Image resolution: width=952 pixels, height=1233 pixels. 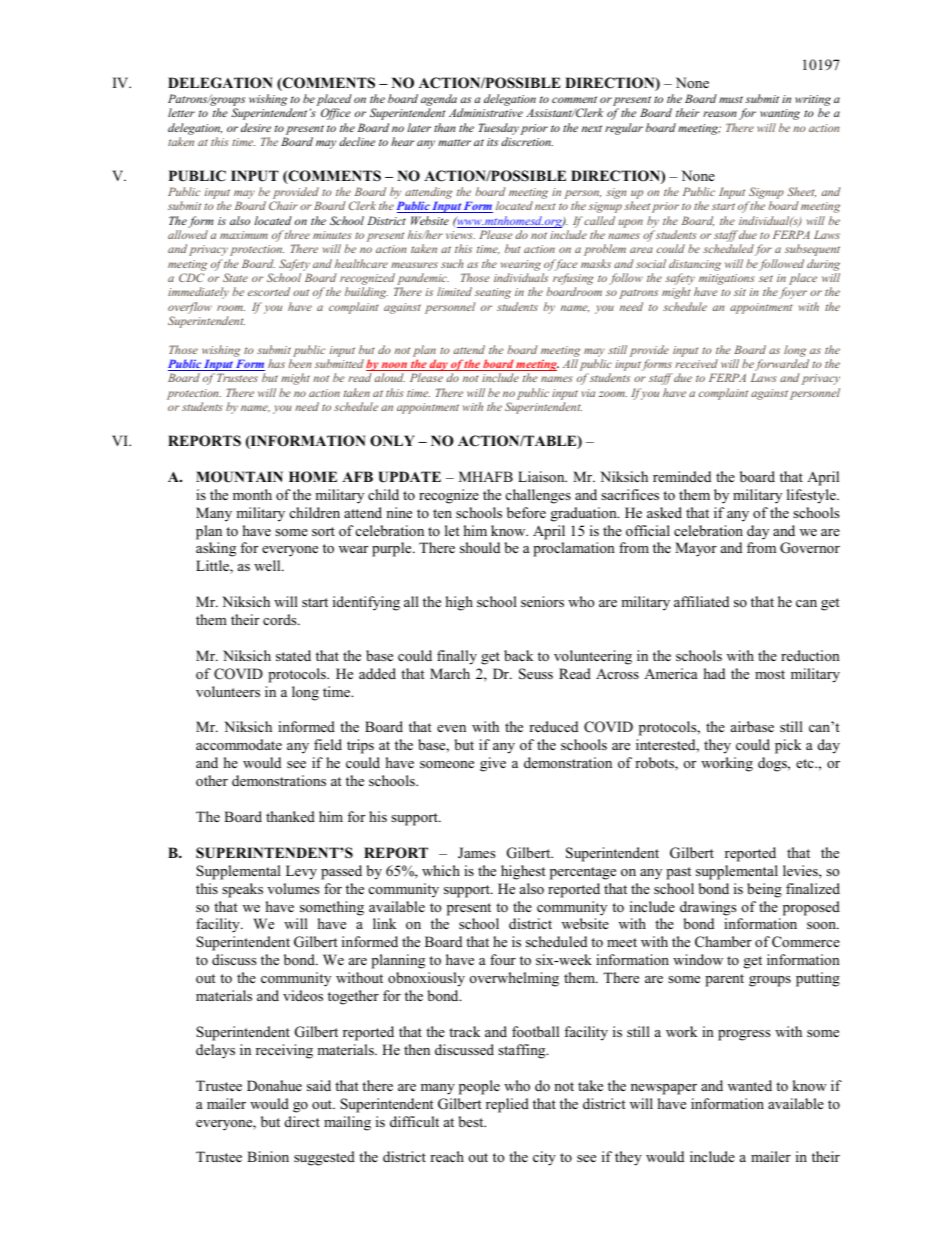 What do you see at coordinates (701, 601) in the document?
I see `affiliated` at bounding box center [701, 601].
